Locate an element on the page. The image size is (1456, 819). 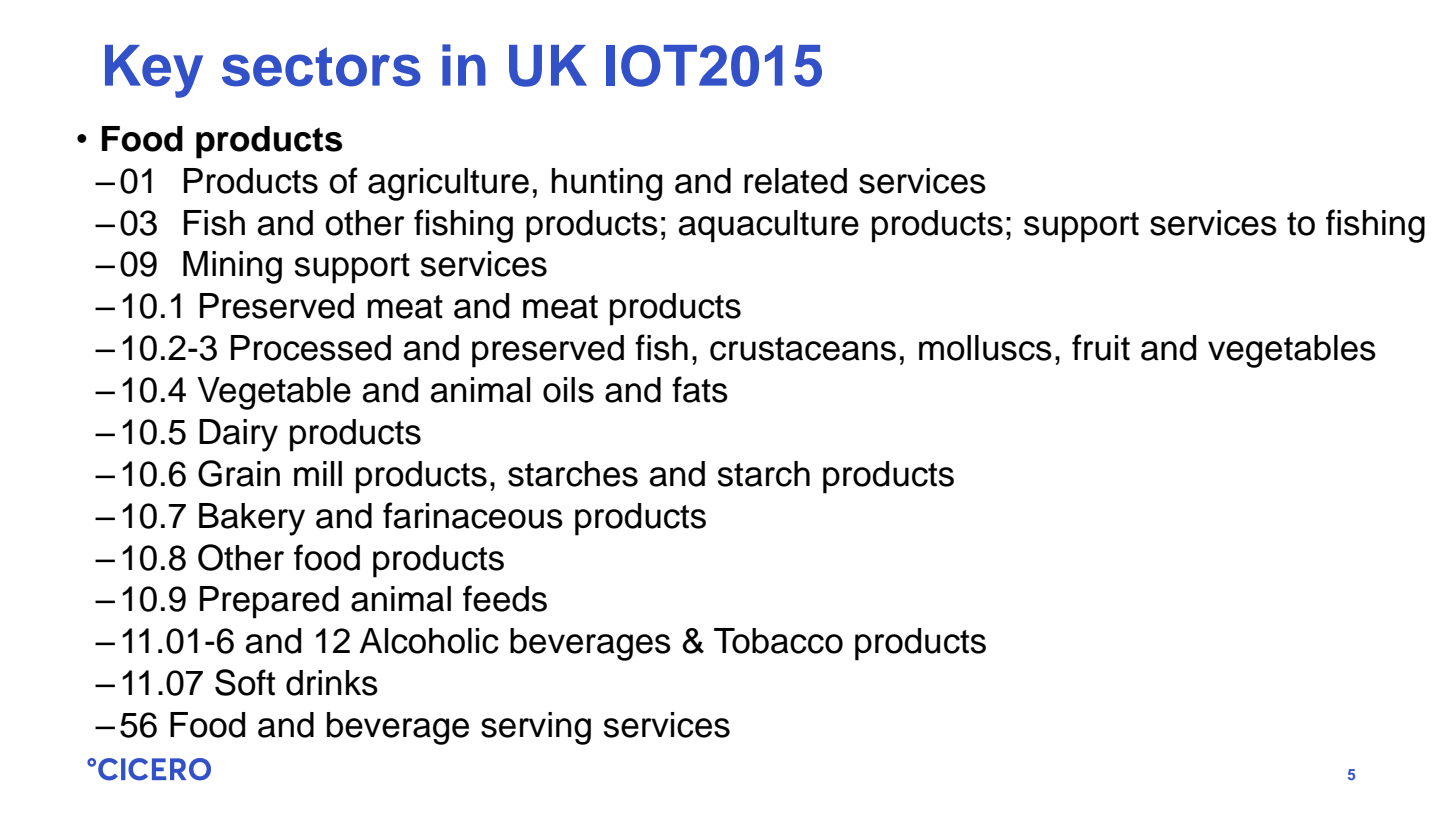
hunting is located at coordinates (607, 184).
